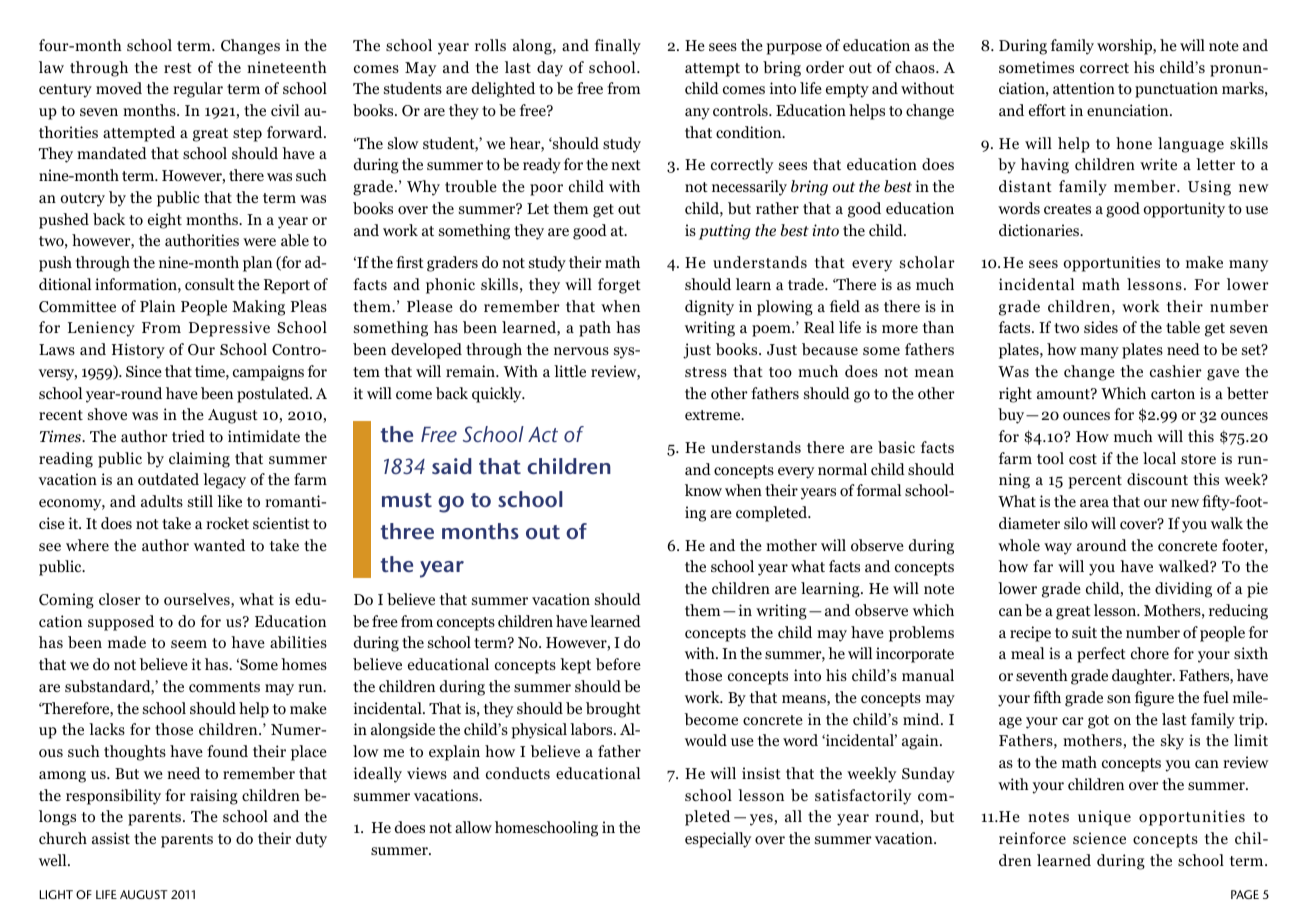 This screenshot has width=1308, height=924. What do you see at coordinates (1095, 482) in the screenshot?
I see `percent` at bounding box center [1095, 482].
